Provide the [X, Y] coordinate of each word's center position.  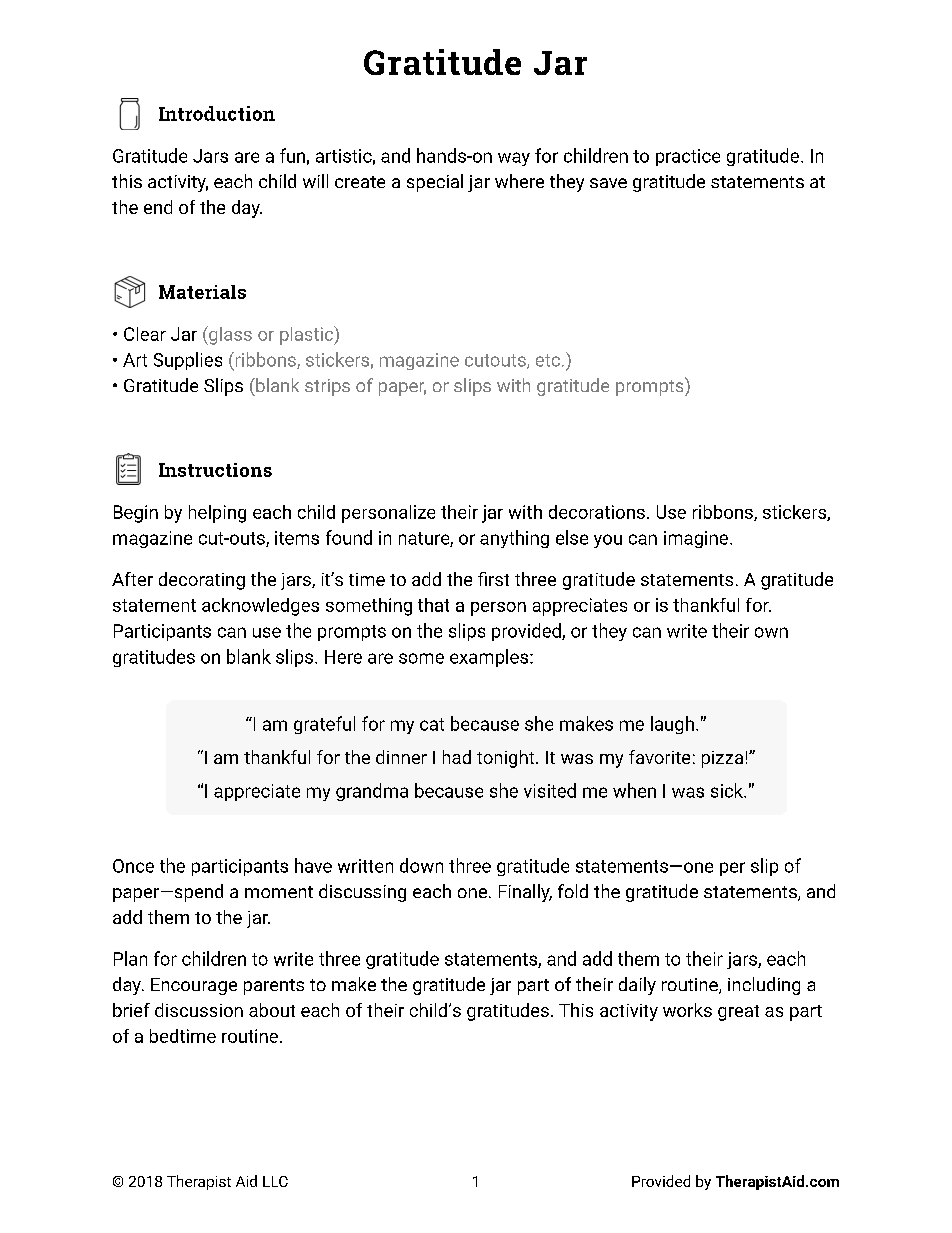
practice [688, 157]
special [435, 183]
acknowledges [260, 607]
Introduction [217, 113]
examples [490, 658]
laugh [672, 725]
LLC [275, 1181]
